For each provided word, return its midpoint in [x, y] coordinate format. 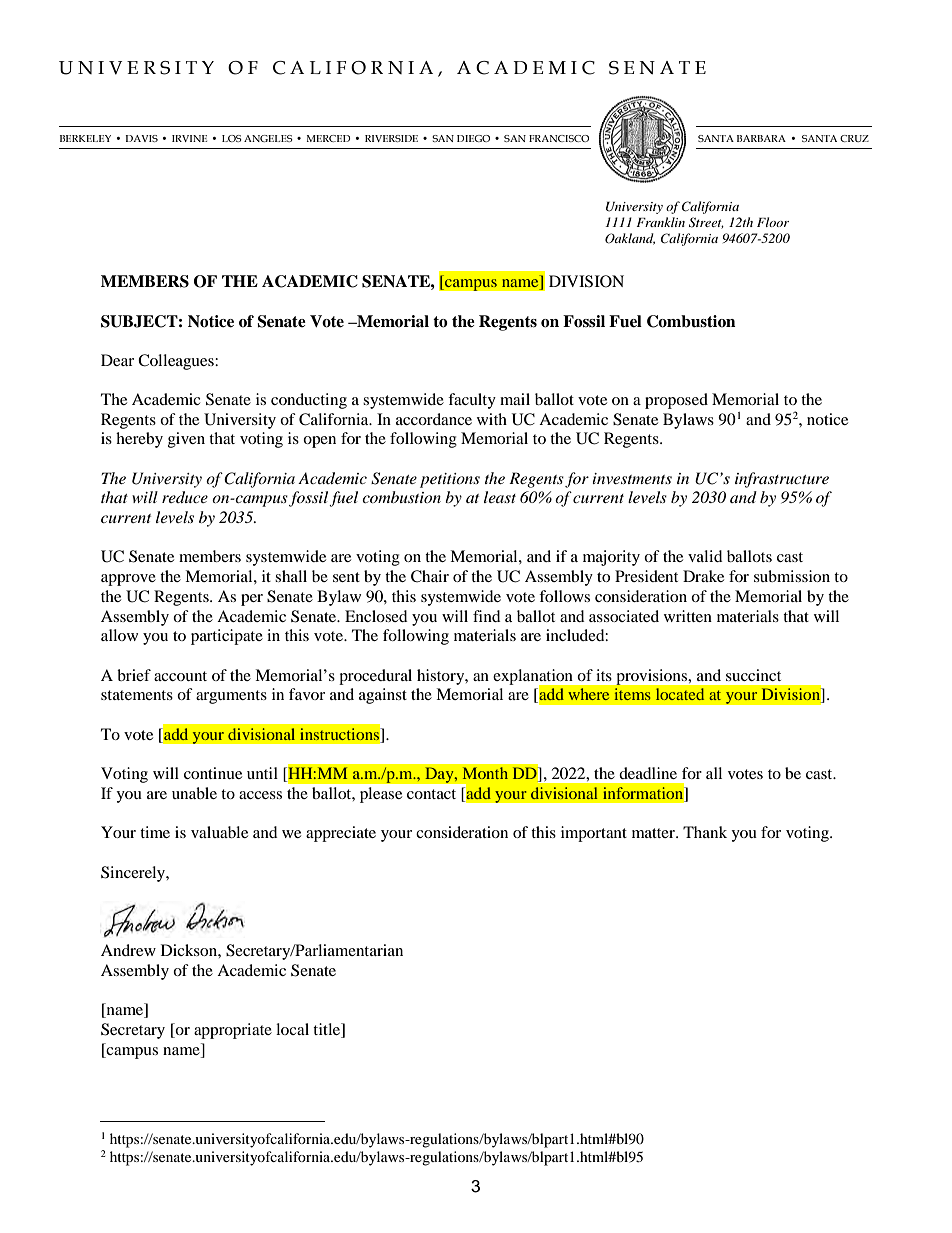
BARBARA [761, 138]
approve [128, 580]
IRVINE [189, 138]
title [327, 1030]
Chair [430, 576]
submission [792, 576]
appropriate [233, 1031]
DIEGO [473, 138]
